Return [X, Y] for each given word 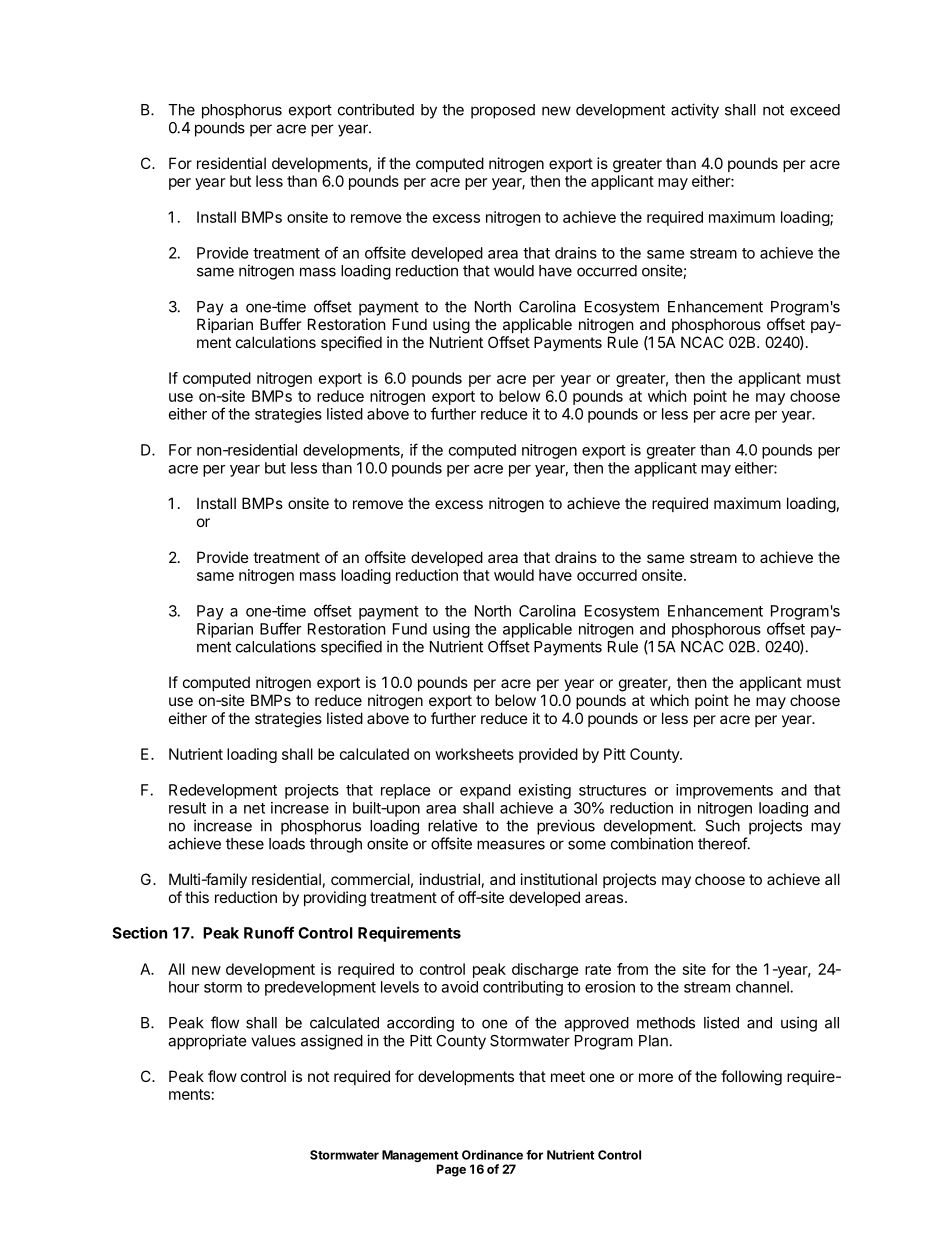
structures [612, 790]
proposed [503, 111]
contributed [376, 109]
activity [695, 111]
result [187, 808]
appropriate [207, 1042]
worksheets [474, 754]
